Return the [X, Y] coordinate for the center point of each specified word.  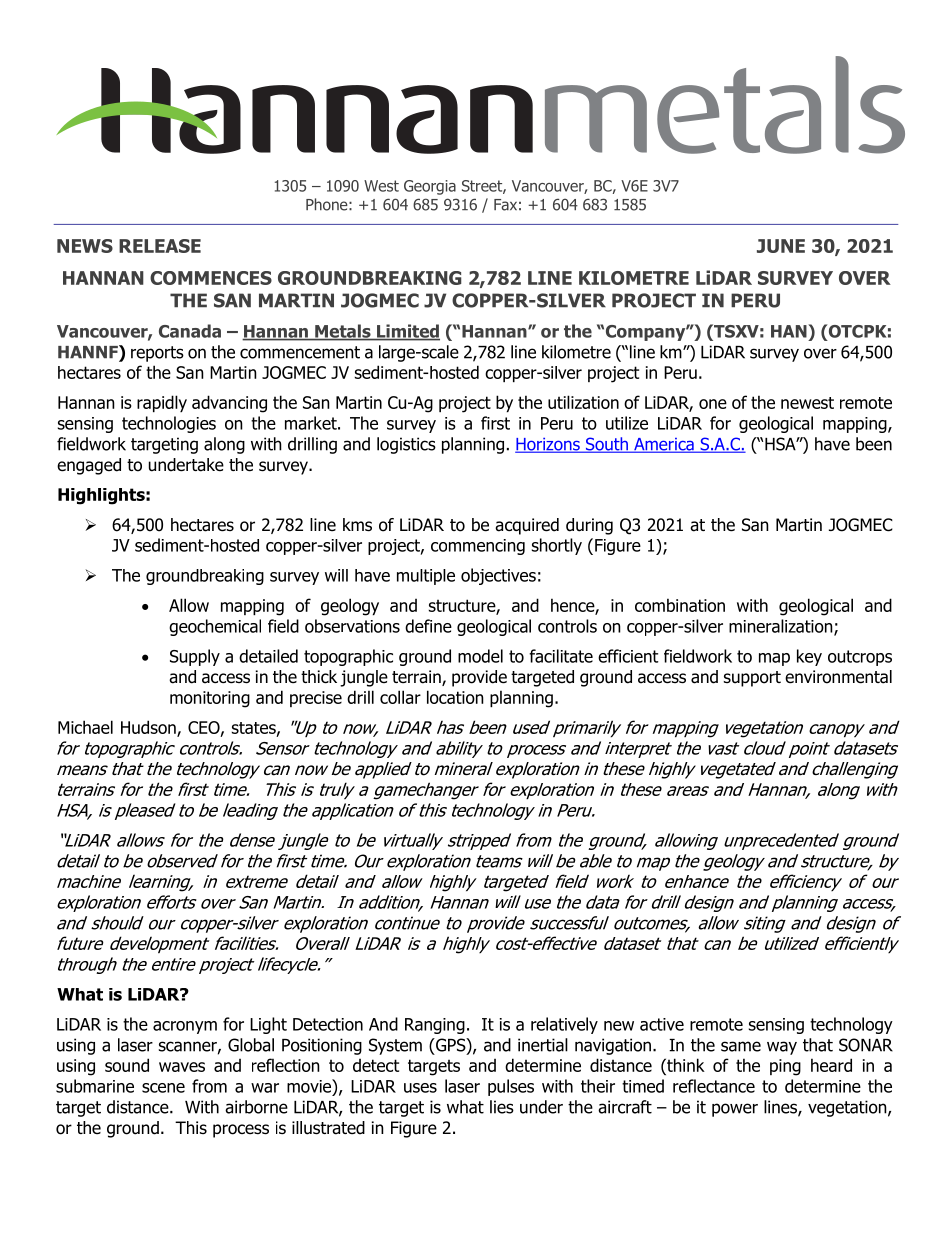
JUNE [781, 246]
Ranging [435, 1026]
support [752, 679]
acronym [185, 1027]
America [664, 445]
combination [680, 605]
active [662, 1024]
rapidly [162, 403]
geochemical [215, 627]
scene [163, 1088]
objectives [498, 576]
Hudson [149, 728]
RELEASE [160, 246]
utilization [583, 402]
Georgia [430, 187]
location [455, 697]
